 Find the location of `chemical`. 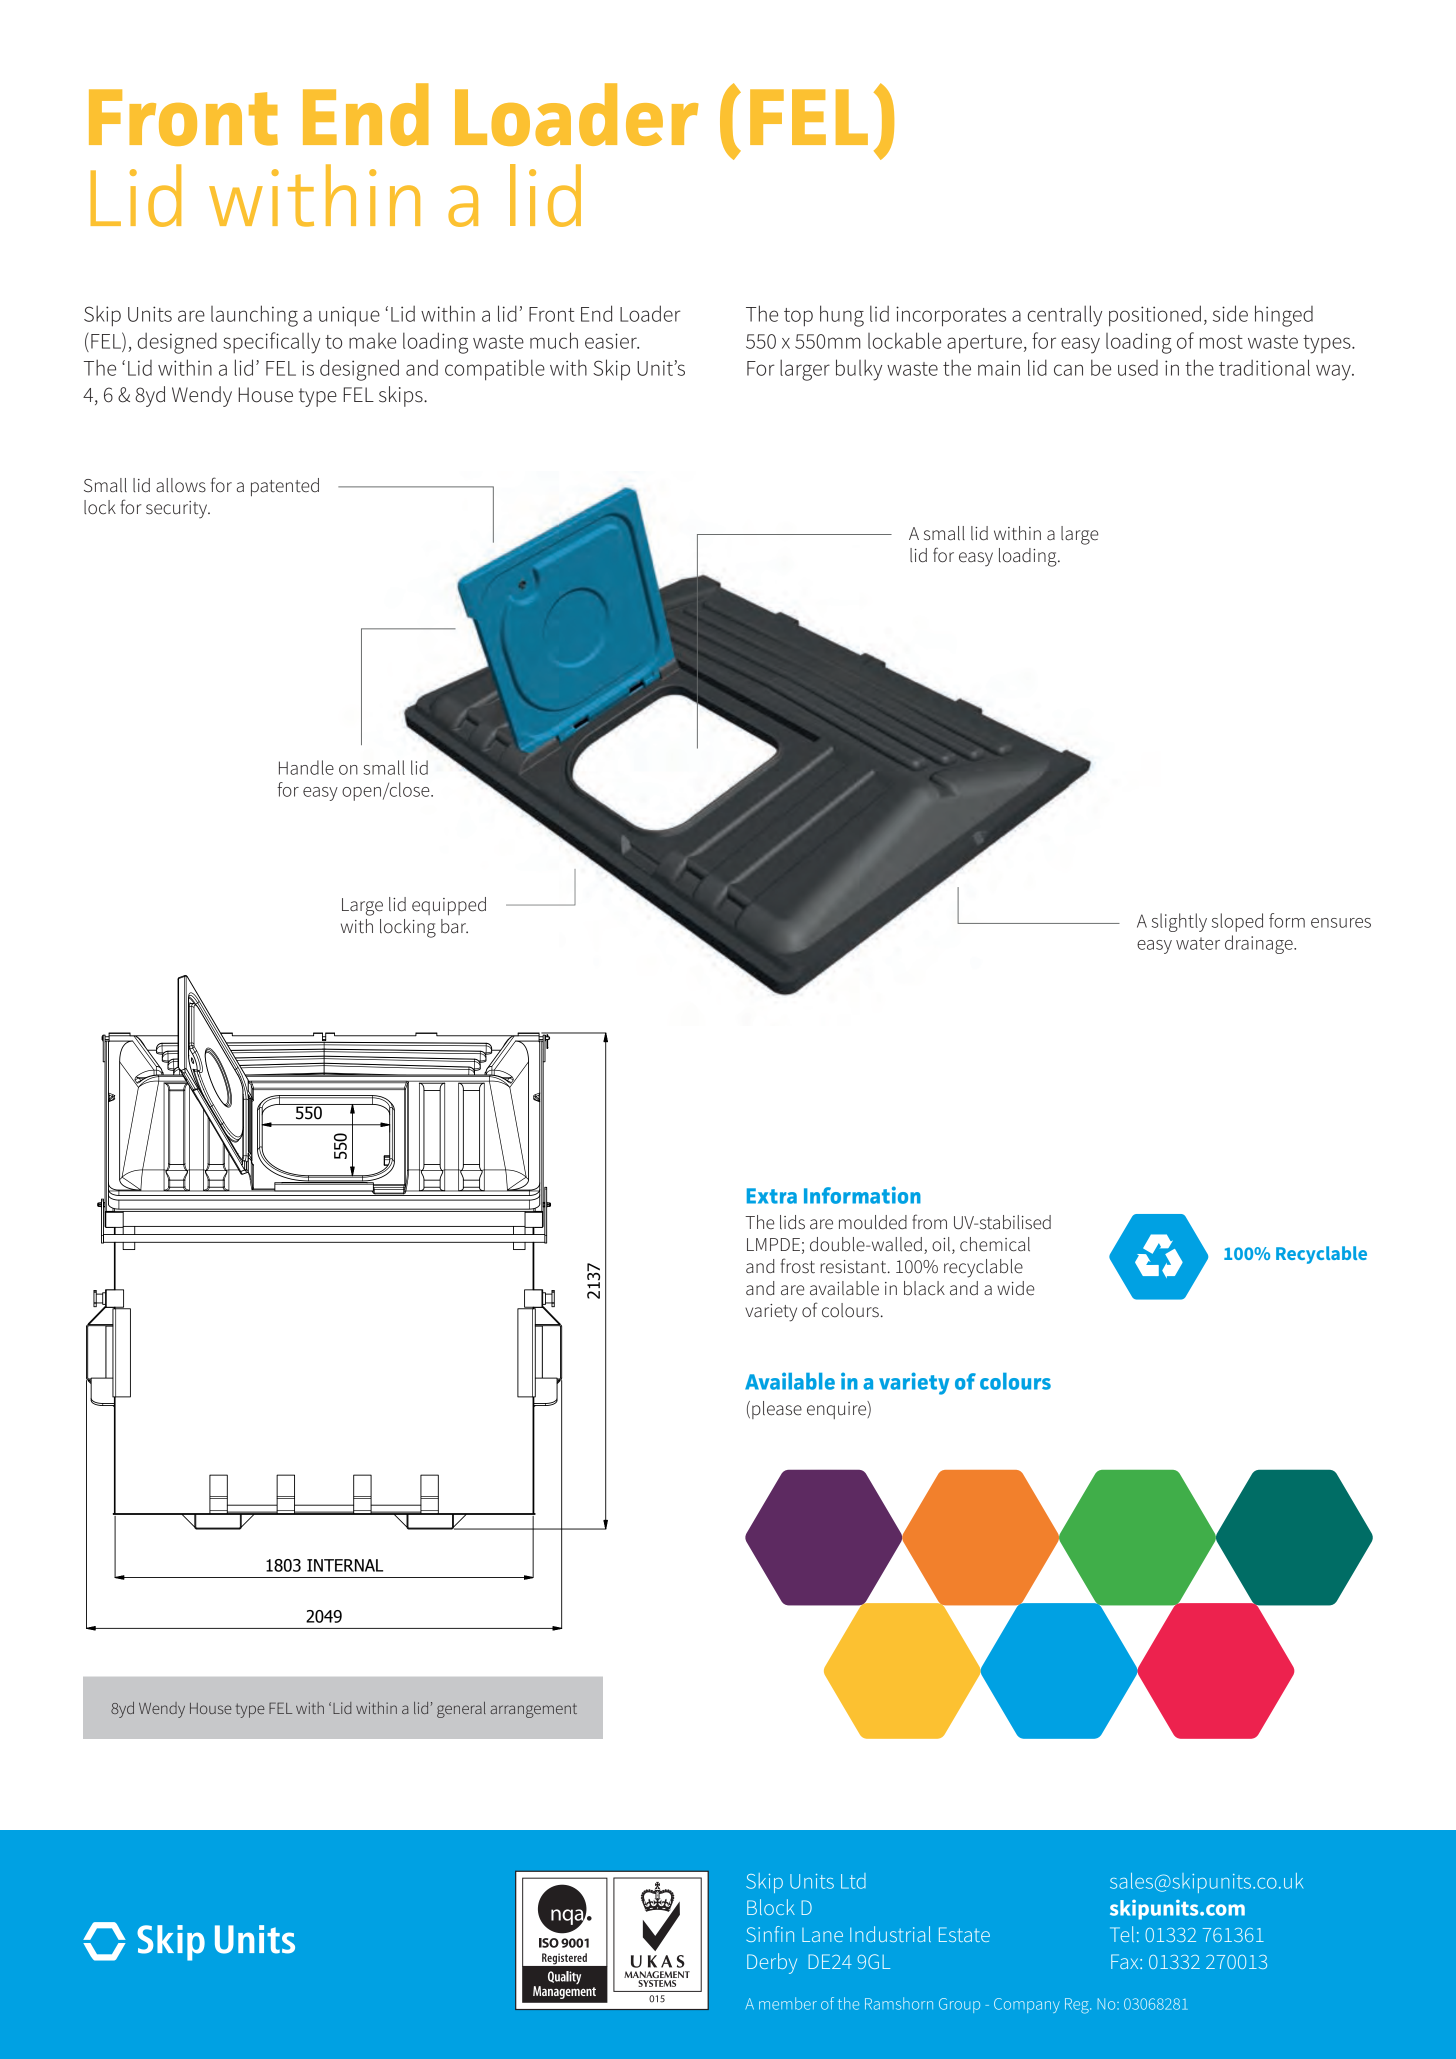

chemical is located at coordinates (995, 1244).
